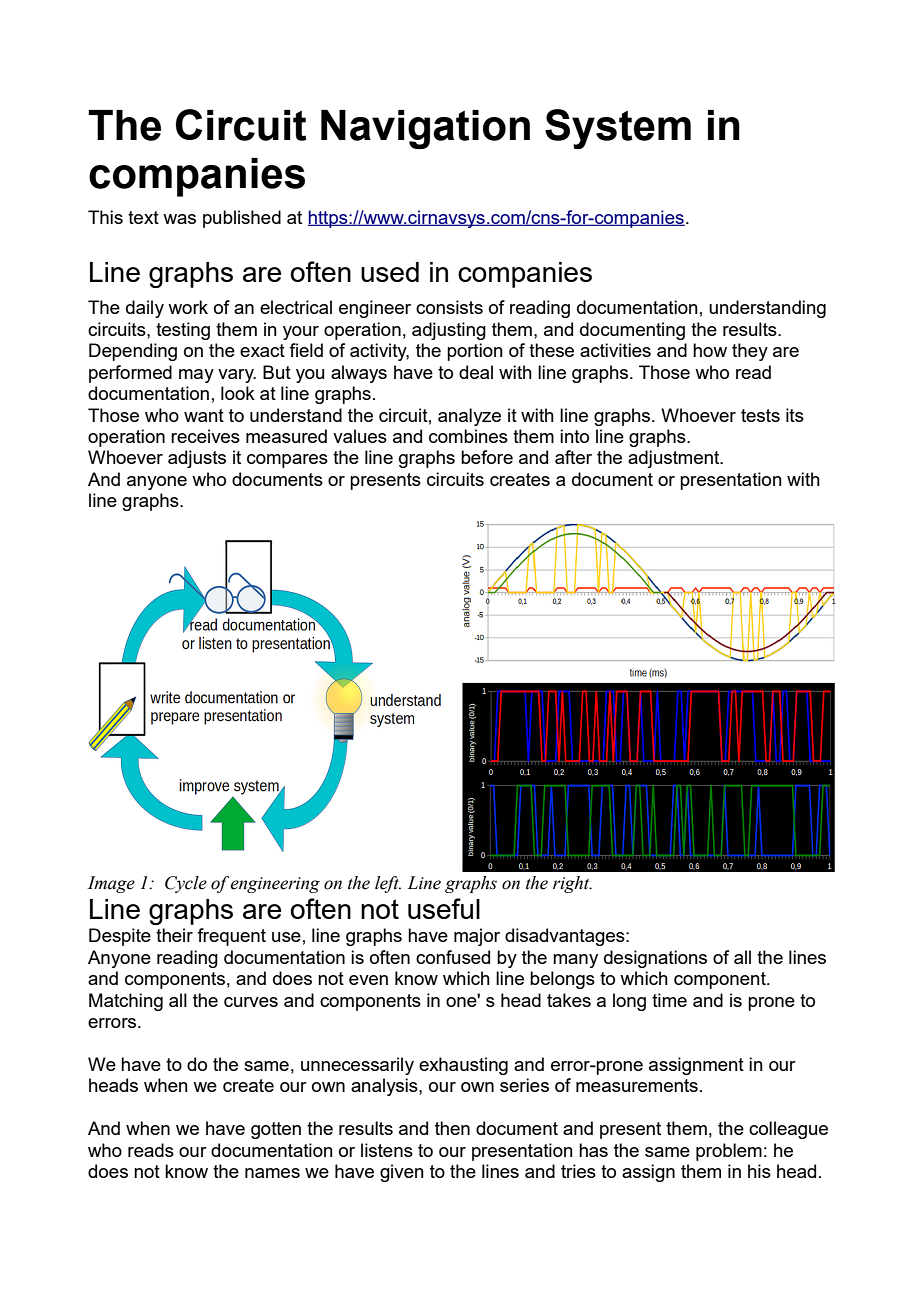 Image resolution: width=924 pixels, height=1308 pixels. Describe the element at coordinates (179, 219) in the screenshot. I see `was` at that location.
